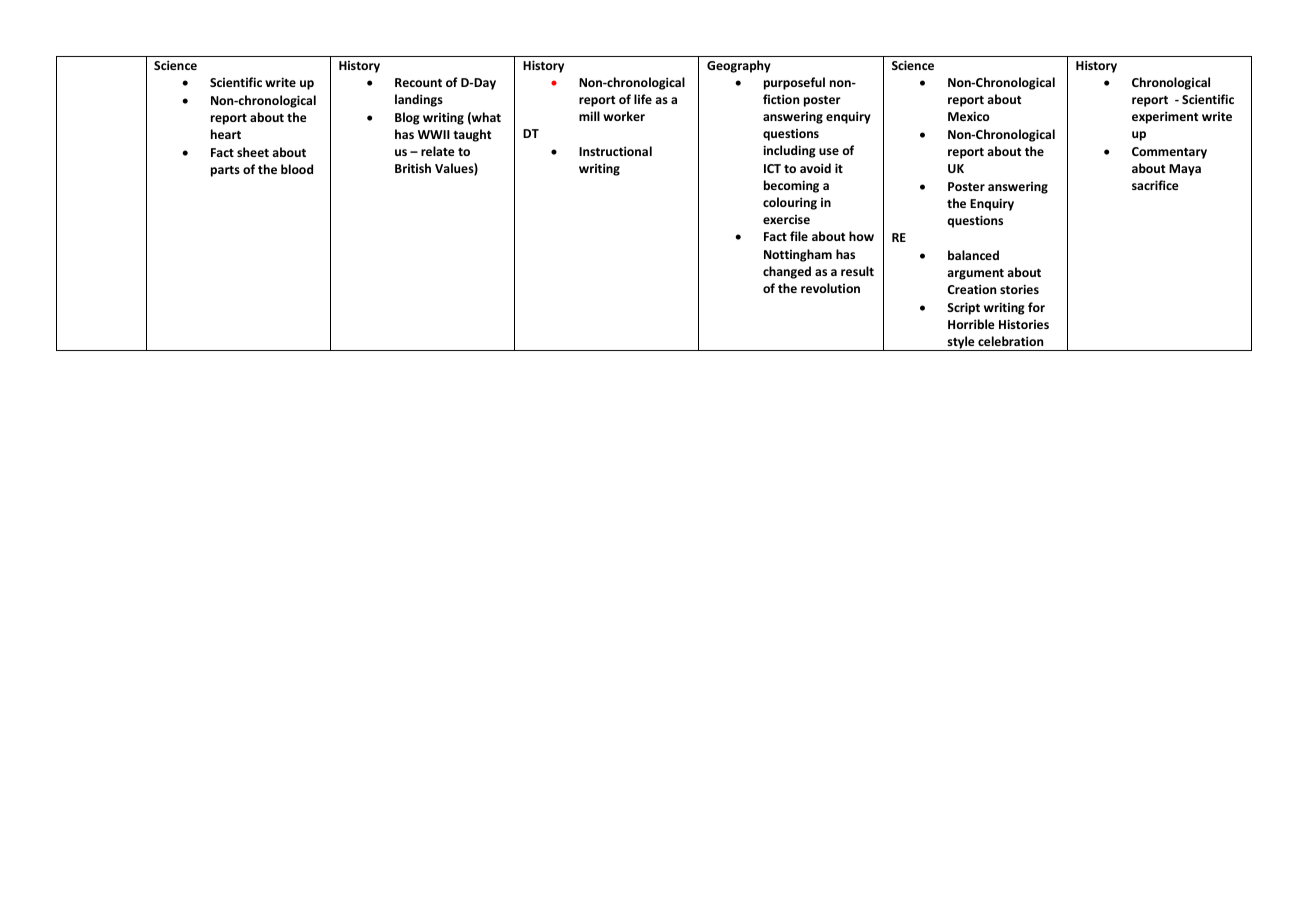 Image resolution: width=1308 pixels, height=924 pixels. What do you see at coordinates (1155, 185) in the screenshot?
I see `sacrifice` at bounding box center [1155, 185].
